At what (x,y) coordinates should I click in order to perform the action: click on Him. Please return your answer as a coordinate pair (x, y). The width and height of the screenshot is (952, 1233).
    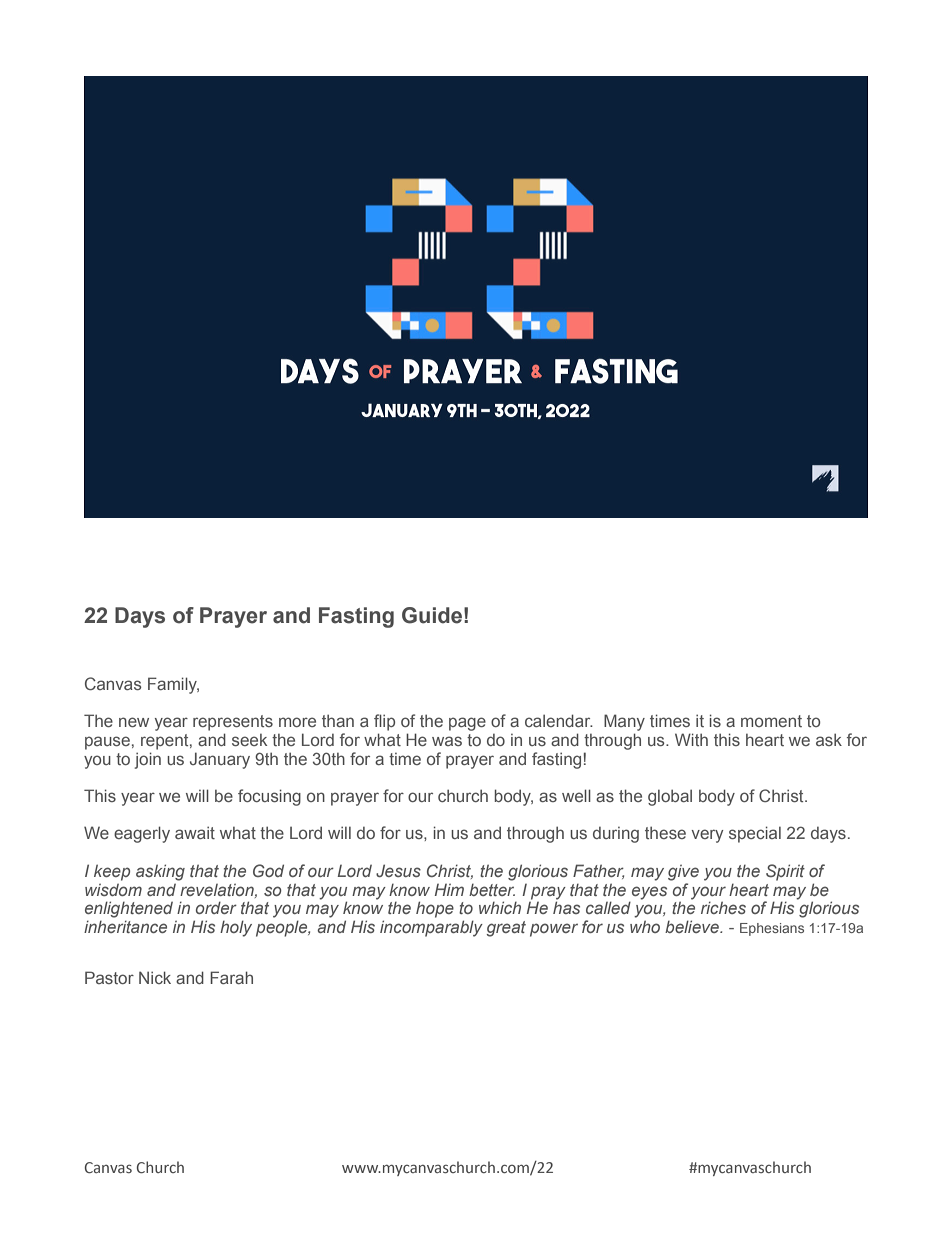
    Looking at the image, I should click on (449, 890).
